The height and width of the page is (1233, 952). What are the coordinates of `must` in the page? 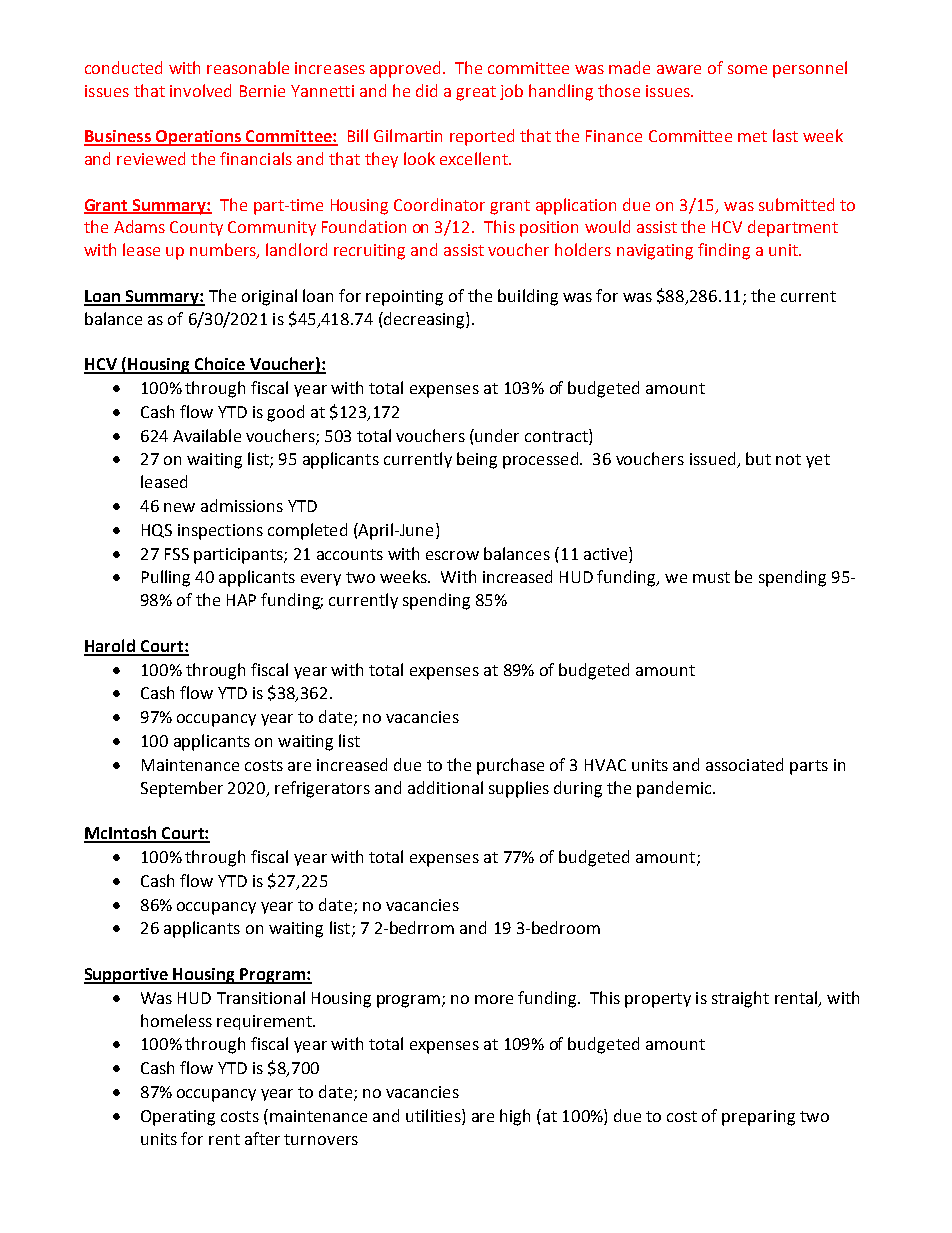 It's located at (711, 577).
